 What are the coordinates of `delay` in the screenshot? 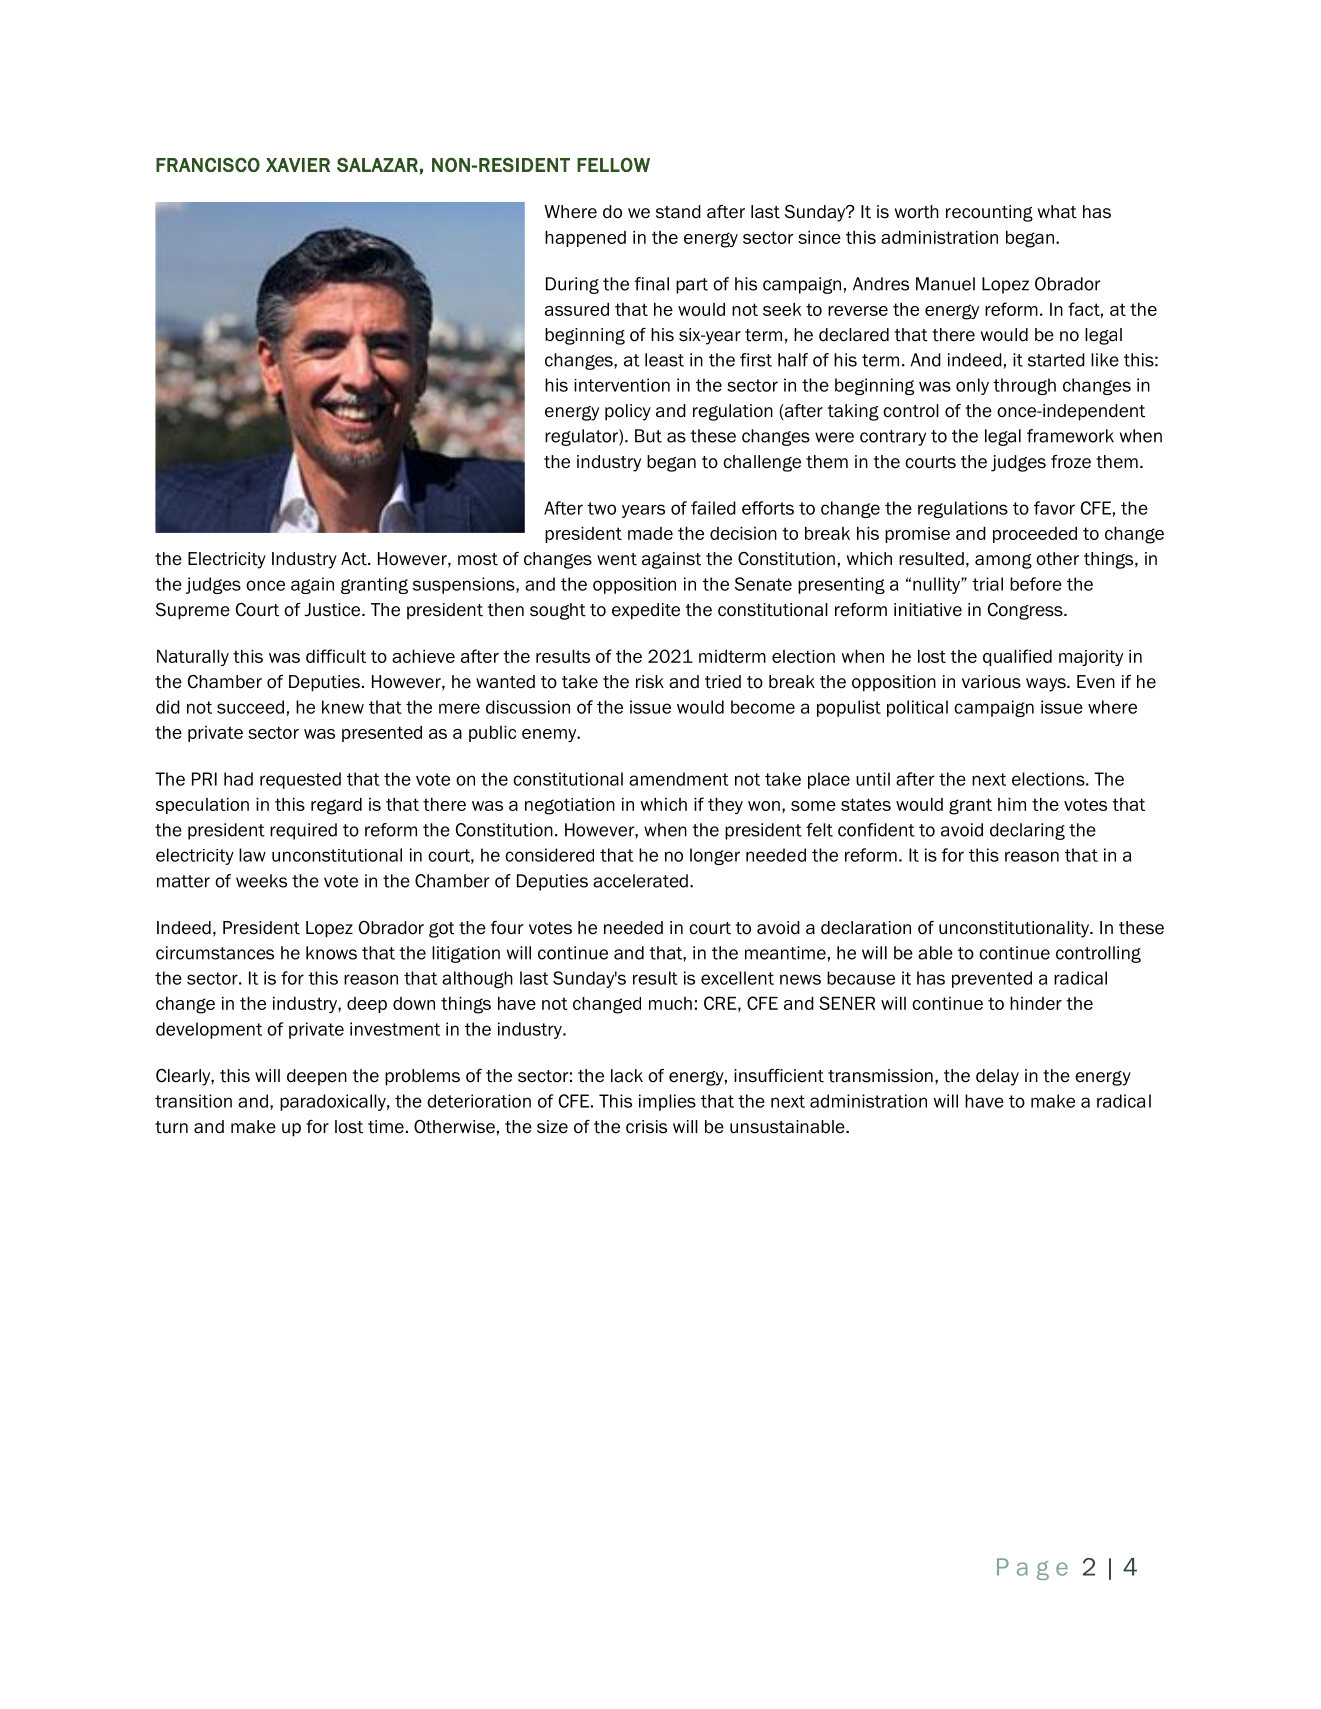 It's located at (997, 1077).
